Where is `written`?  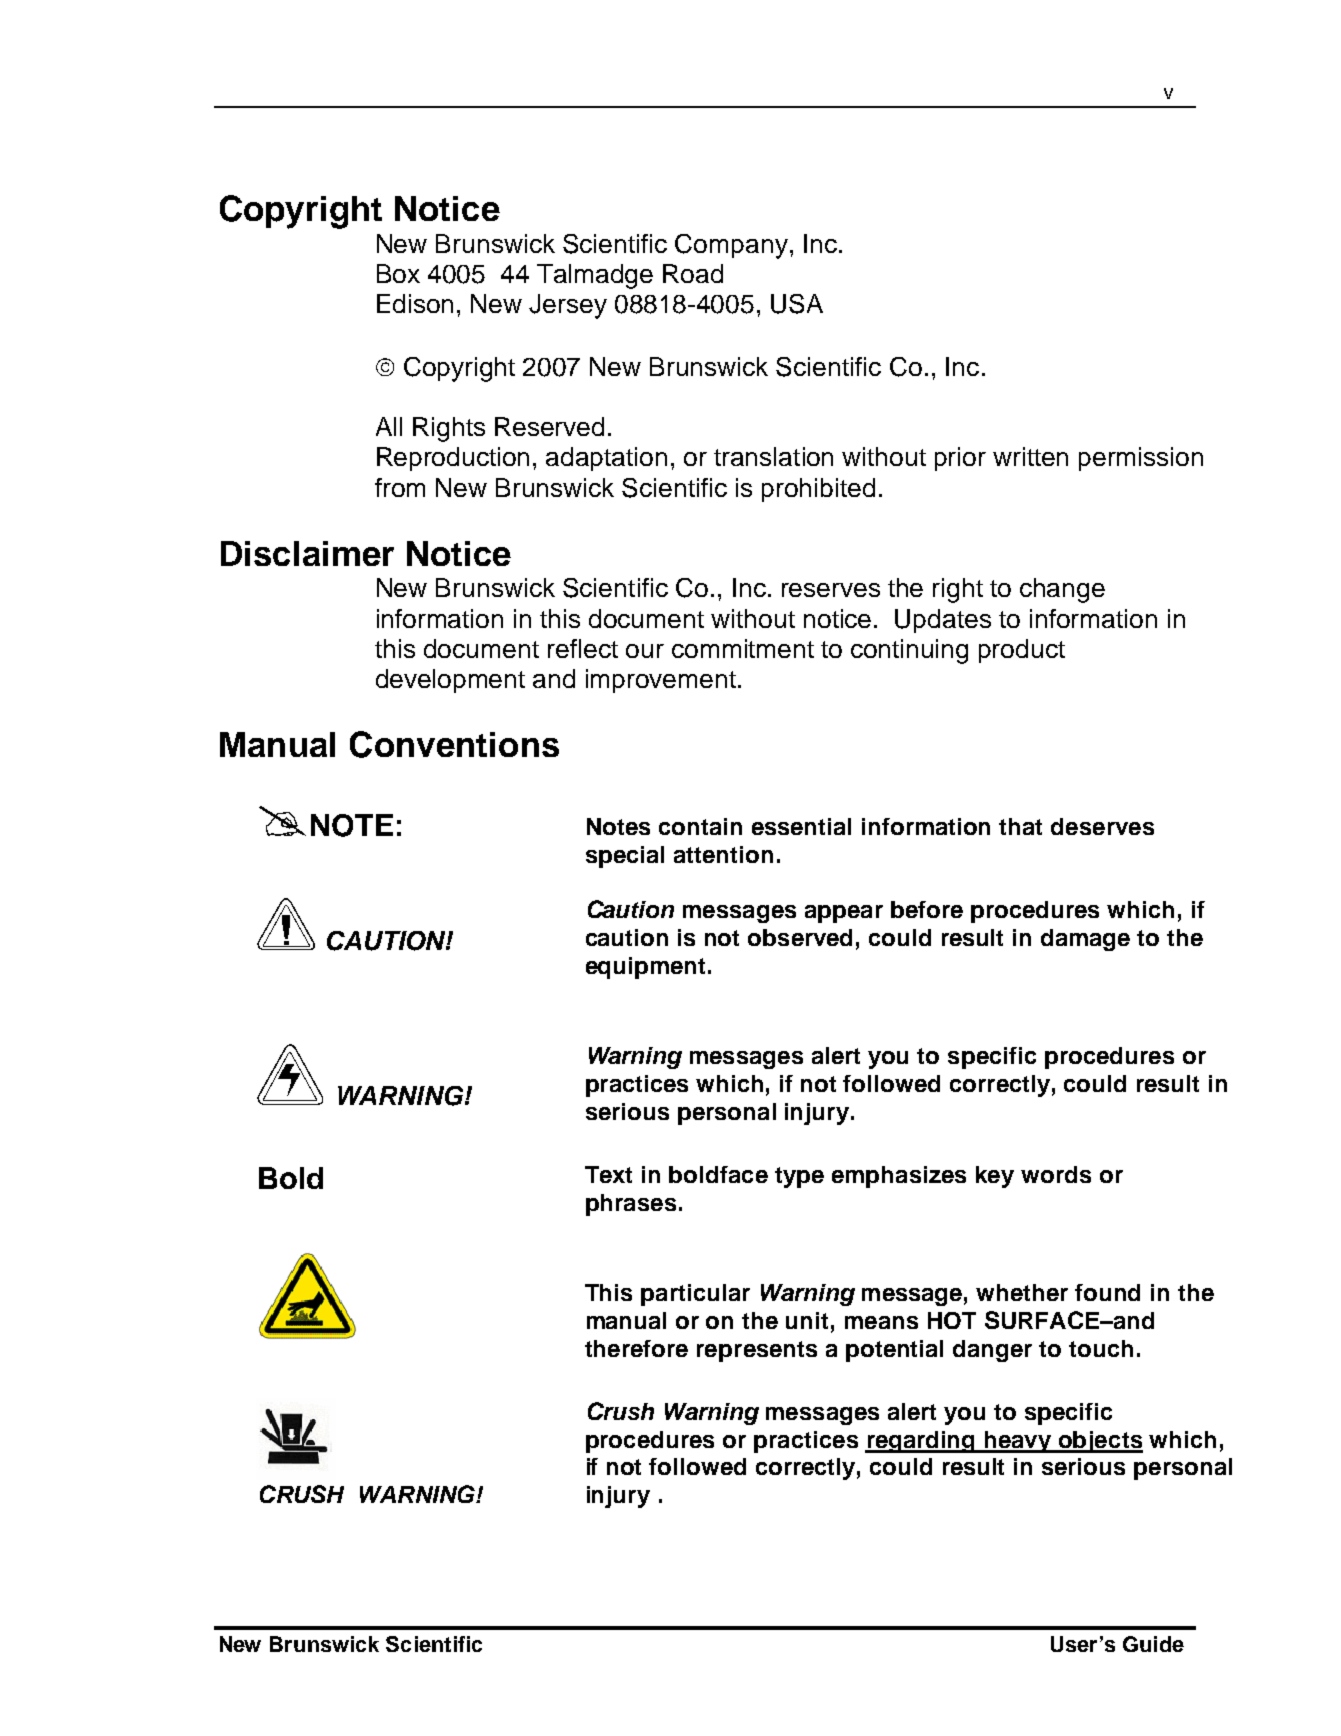
written is located at coordinates (1030, 456).
